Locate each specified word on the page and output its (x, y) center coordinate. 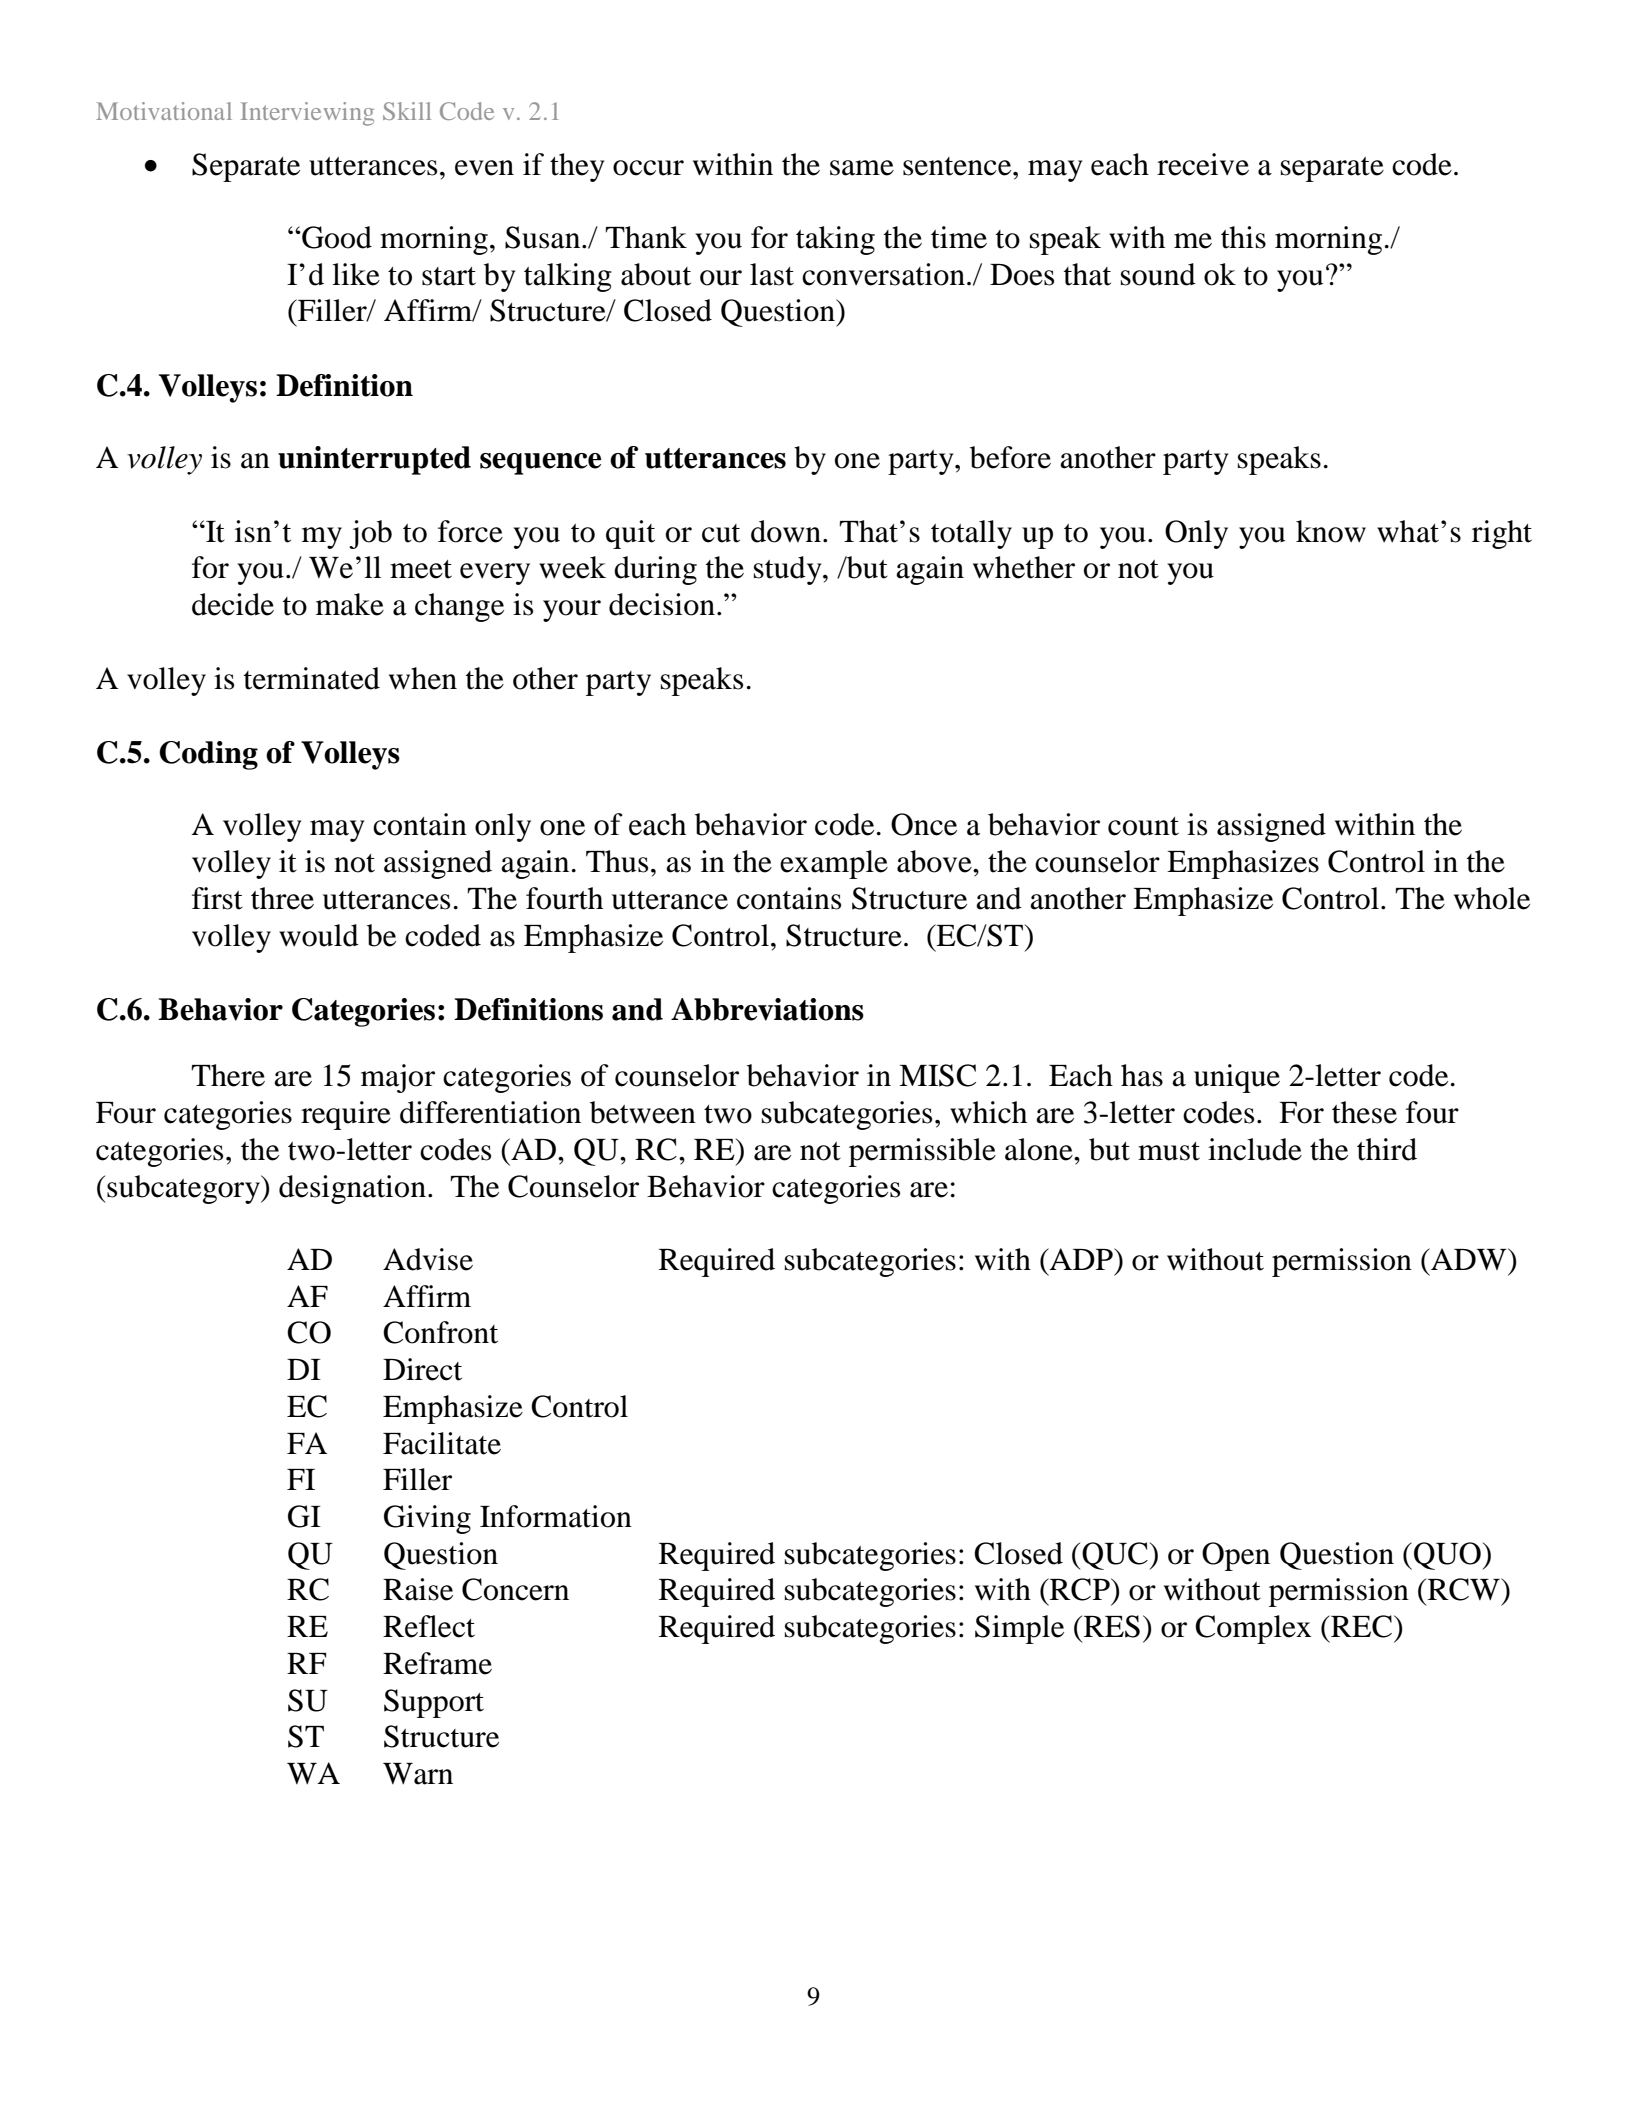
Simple (1019, 1629)
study (789, 570)
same (862, 168)
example (834, 864)
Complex (1253, 1629)
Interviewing (307, 114)
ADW (1469, 1259)
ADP (1081, 1259)
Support (434, 1703)
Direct (422, 1369)
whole (1492, 898)
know (1331, 531)
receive (1203, 164)
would (319, 935)
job (370, 534)
